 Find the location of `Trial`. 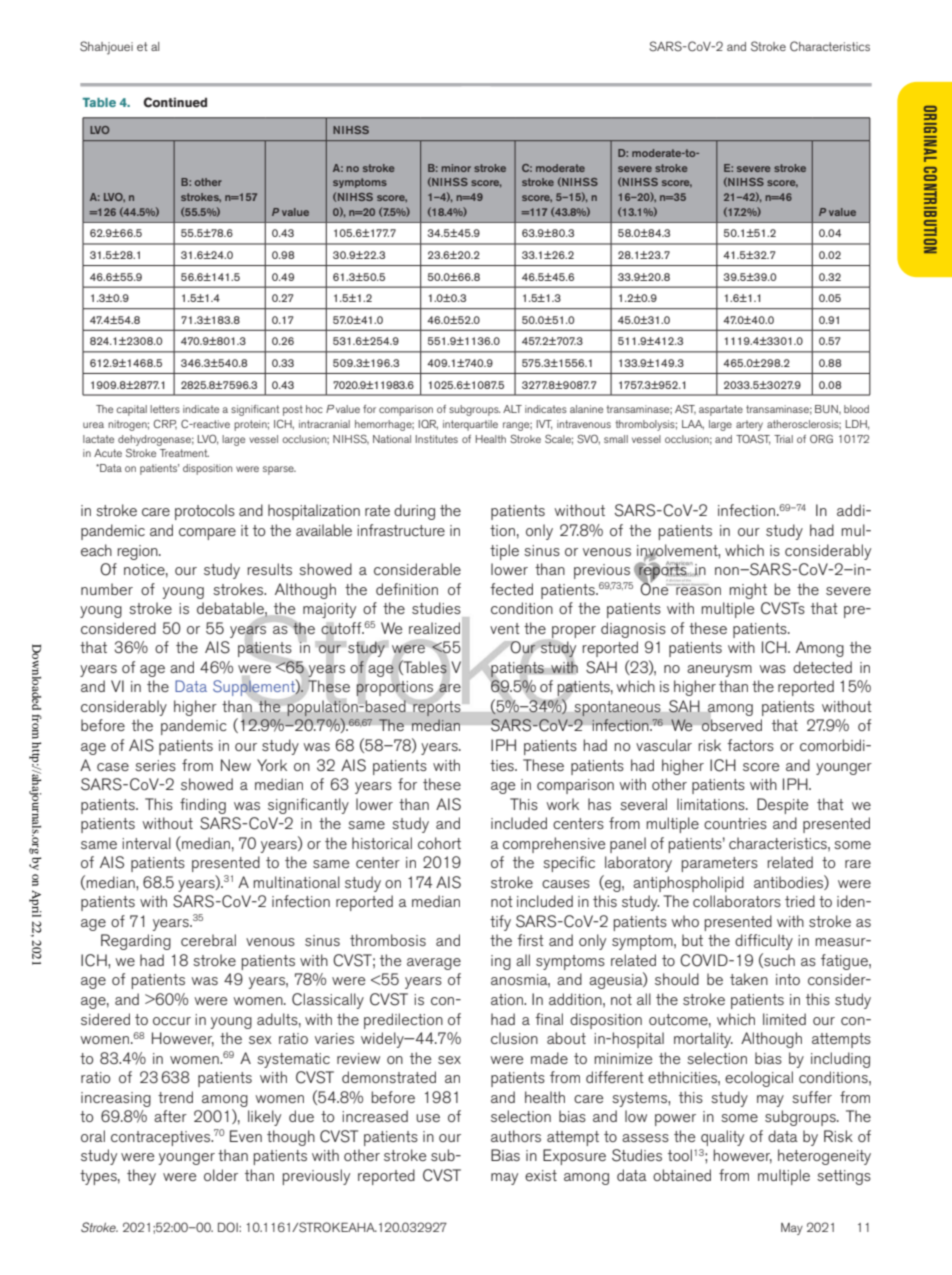

Trial is located at coordinates (783, 439).
